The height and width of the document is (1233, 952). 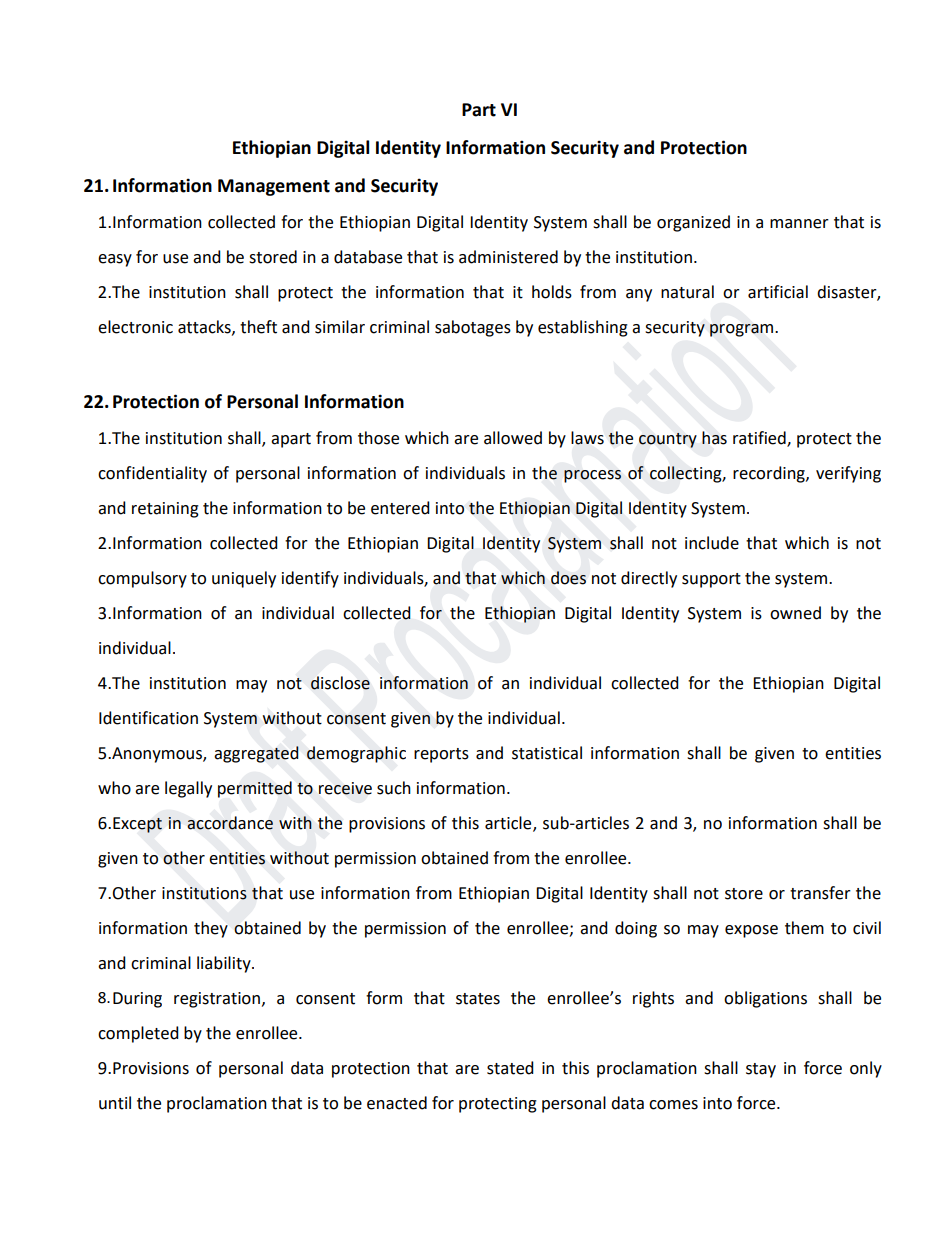 What do you see at coordinates (568, 578) in the document?
I see `does` at bounding box center [568, 578].
